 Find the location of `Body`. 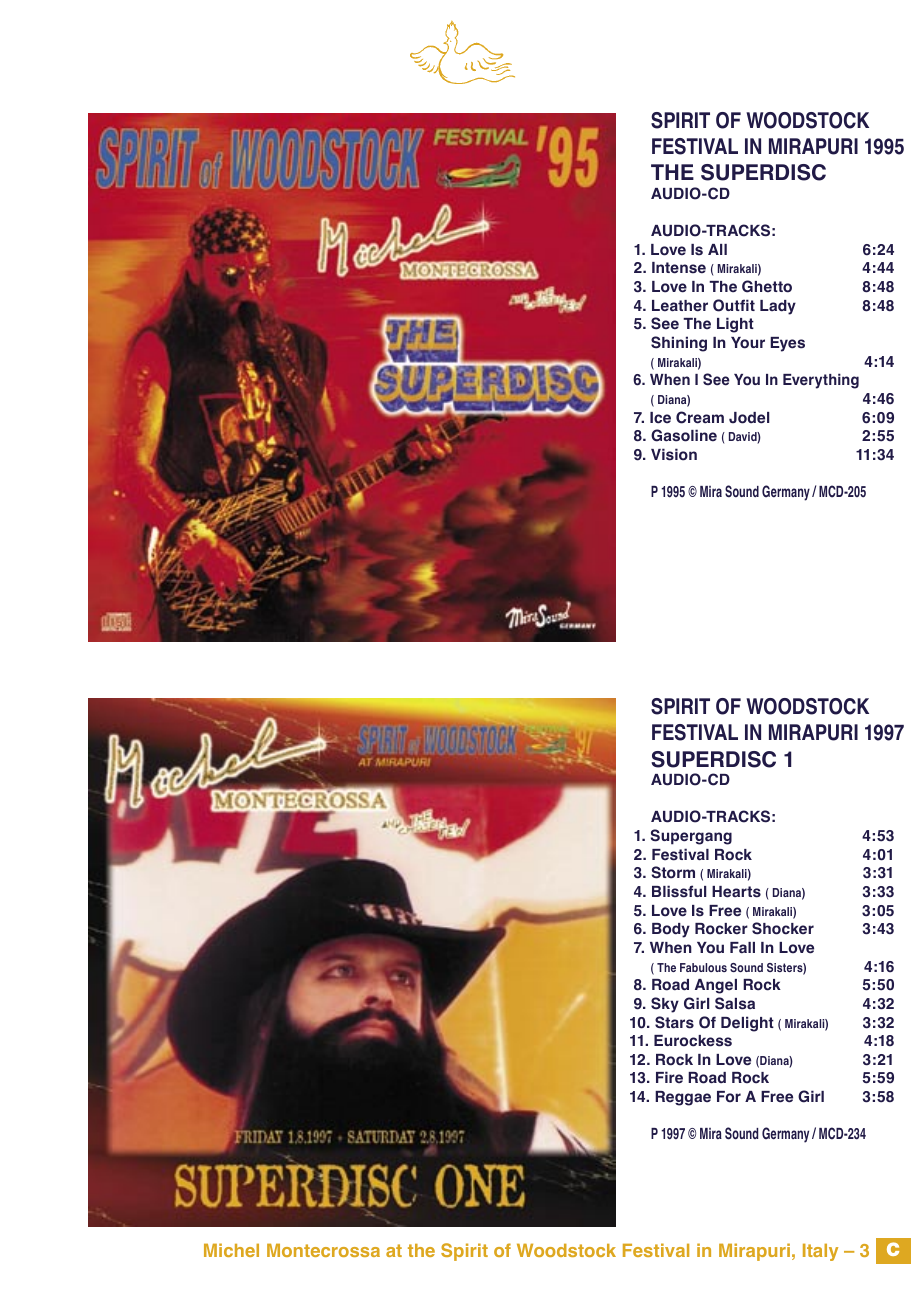

Body is located at coordinates (671, 930).
